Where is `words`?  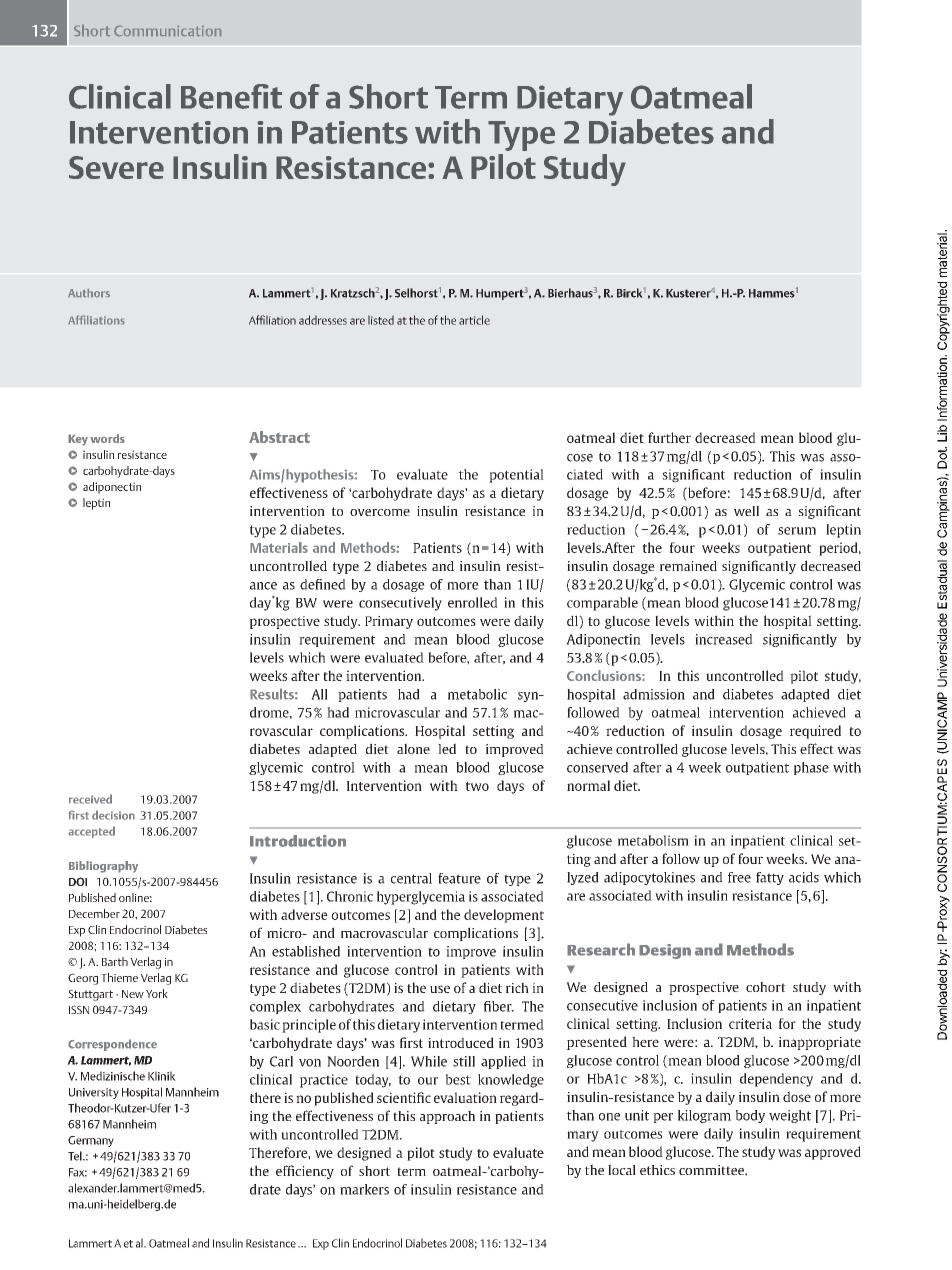
words is located at coordinates (107, 438).
